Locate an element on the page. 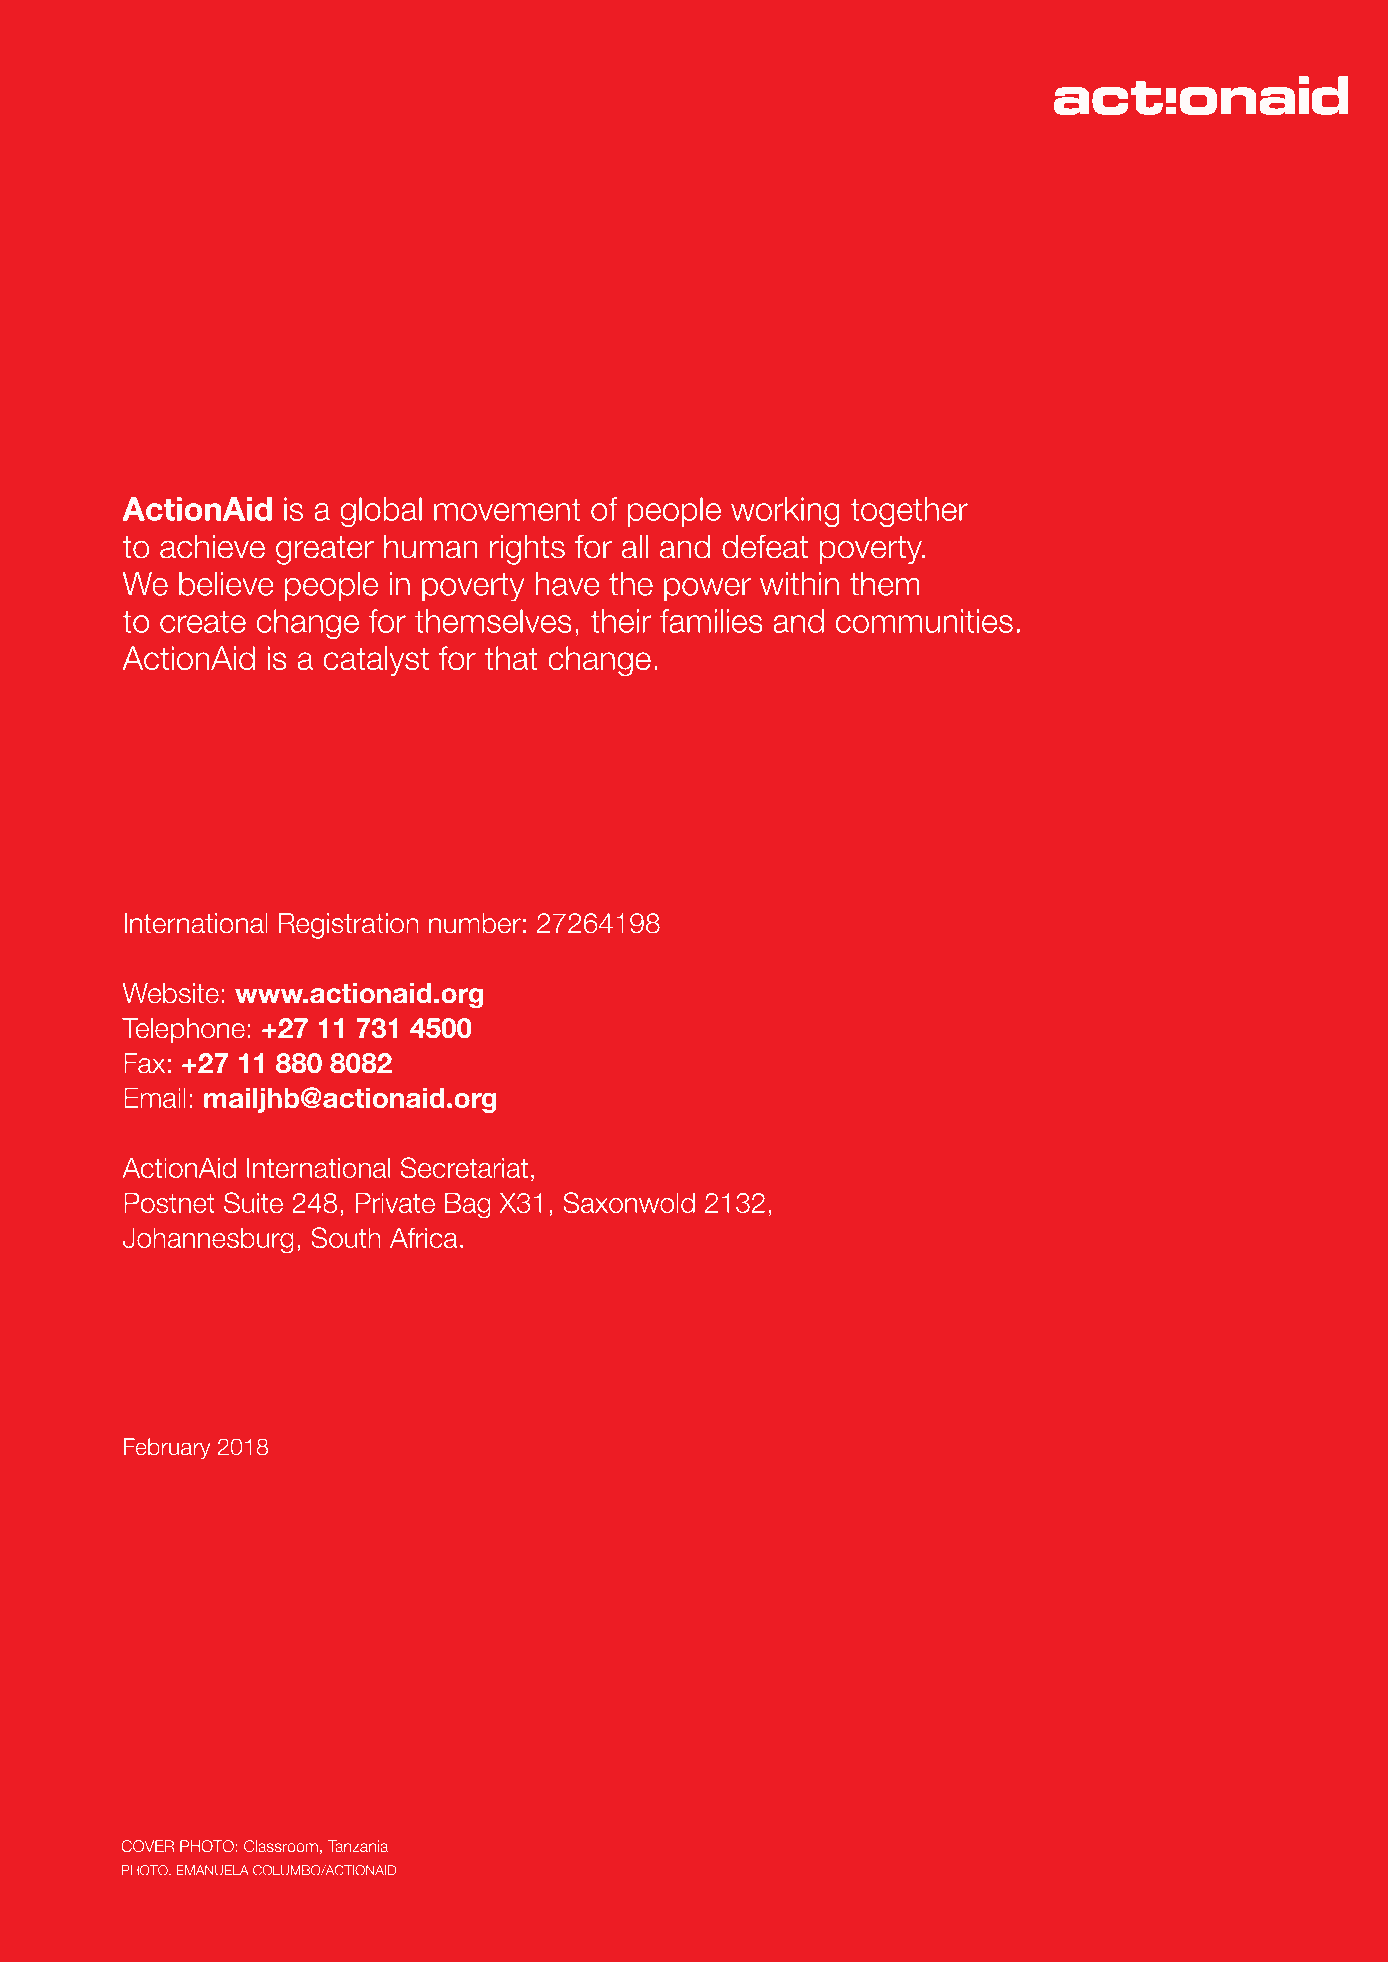 The height and width of the document is (1962, 1388). Classroom is located at coordinates (281, 1846).
